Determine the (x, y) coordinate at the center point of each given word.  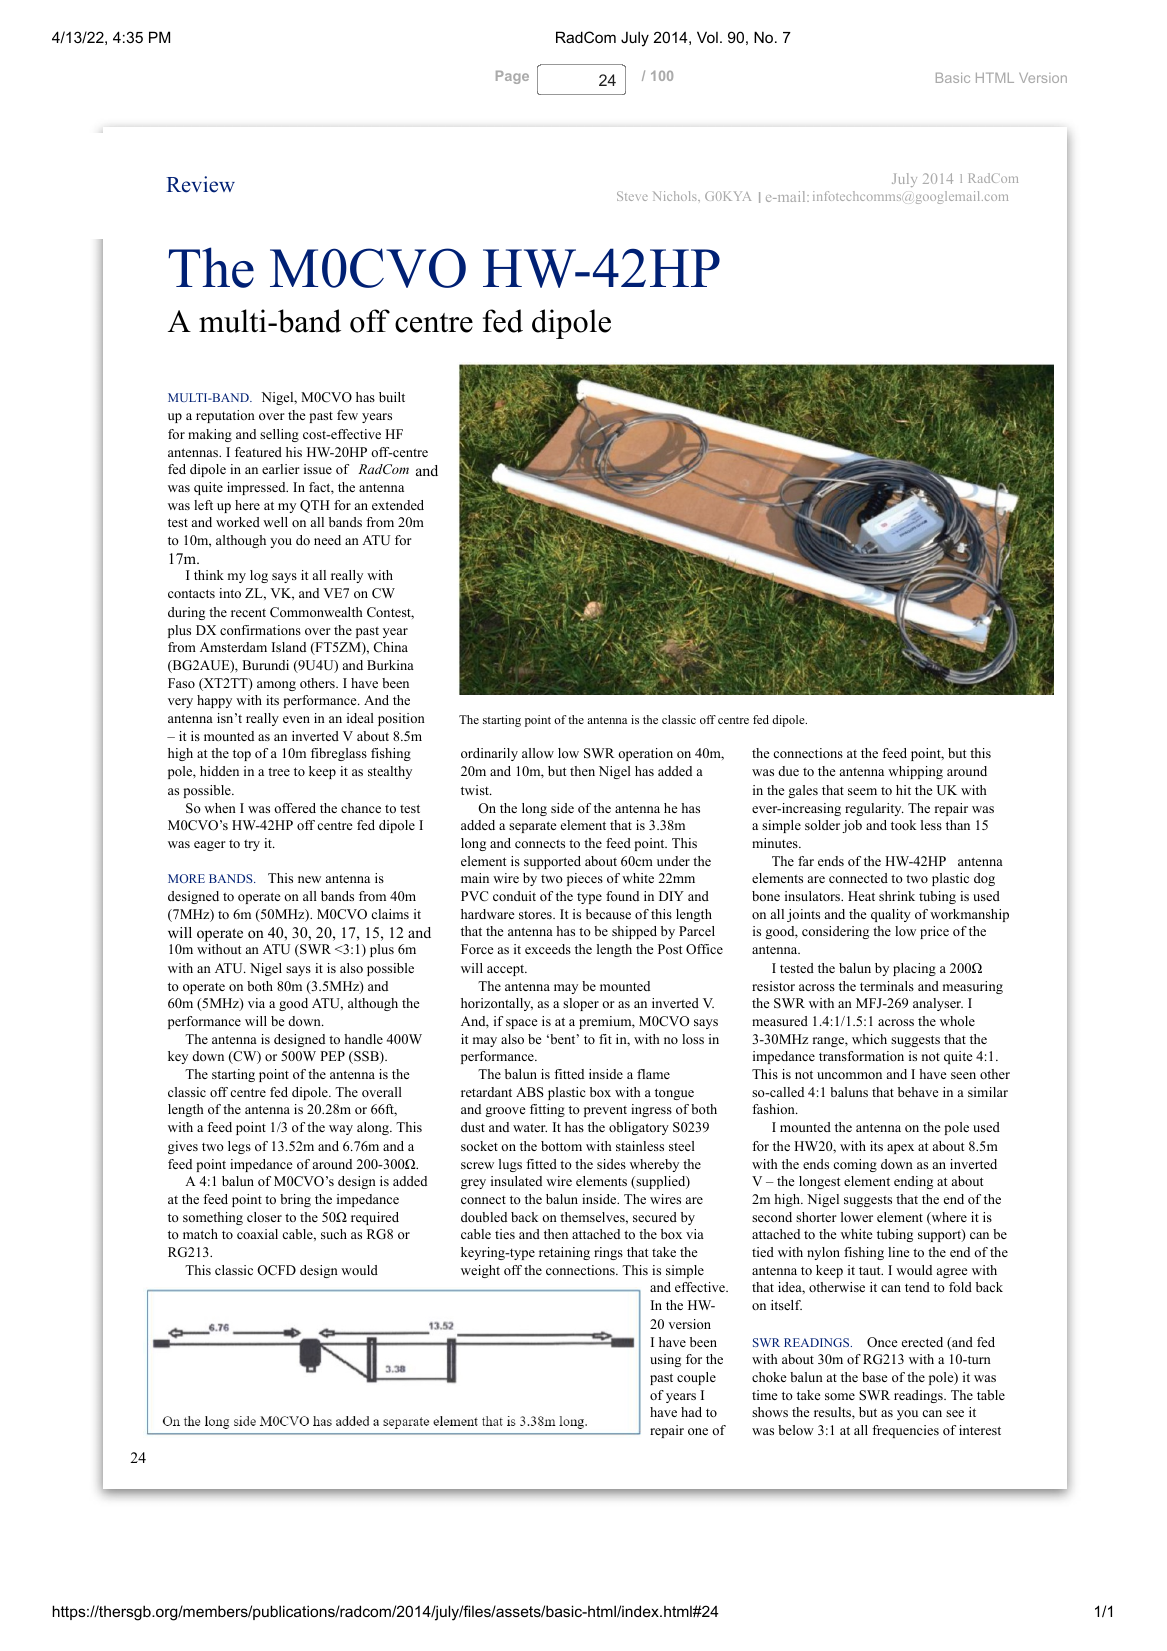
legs (239, 1147)
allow (538, 753)
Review (200, 184)
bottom (561, 1146)
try (252, 845)
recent (248, 612)
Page (512, 77)
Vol (707, 37)
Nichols (676, 196)
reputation (225, 416)
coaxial (257, 1234)
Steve (632, 196)
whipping (915, 772)
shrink (897, 896)
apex (900, 1149)
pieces (585, 879)
